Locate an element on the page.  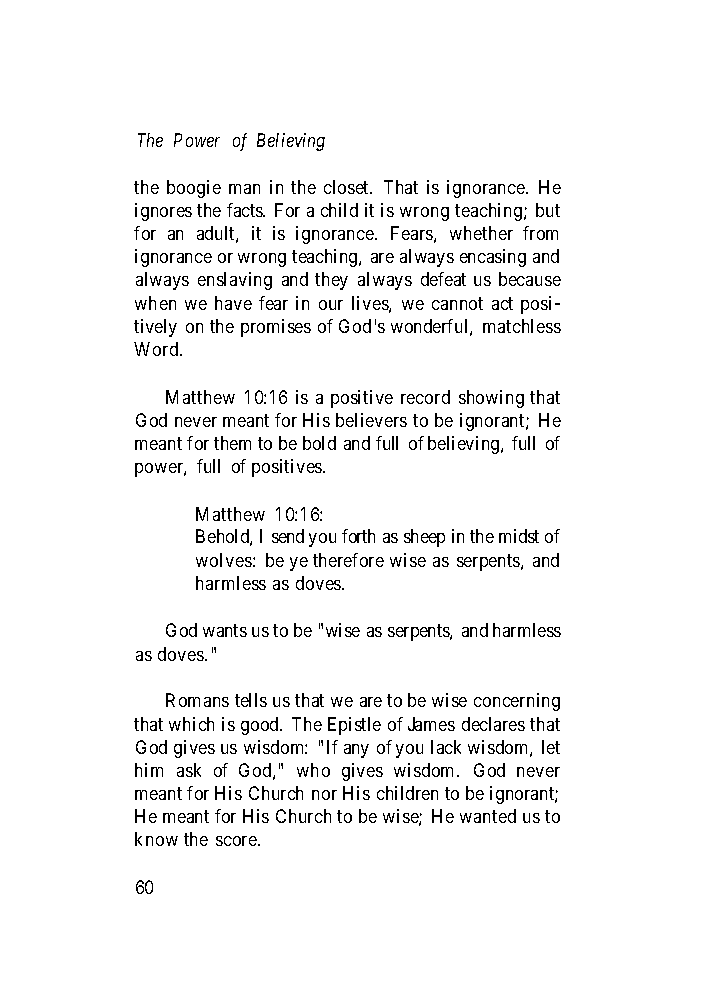
forth is located at coordinates (358, 536).
